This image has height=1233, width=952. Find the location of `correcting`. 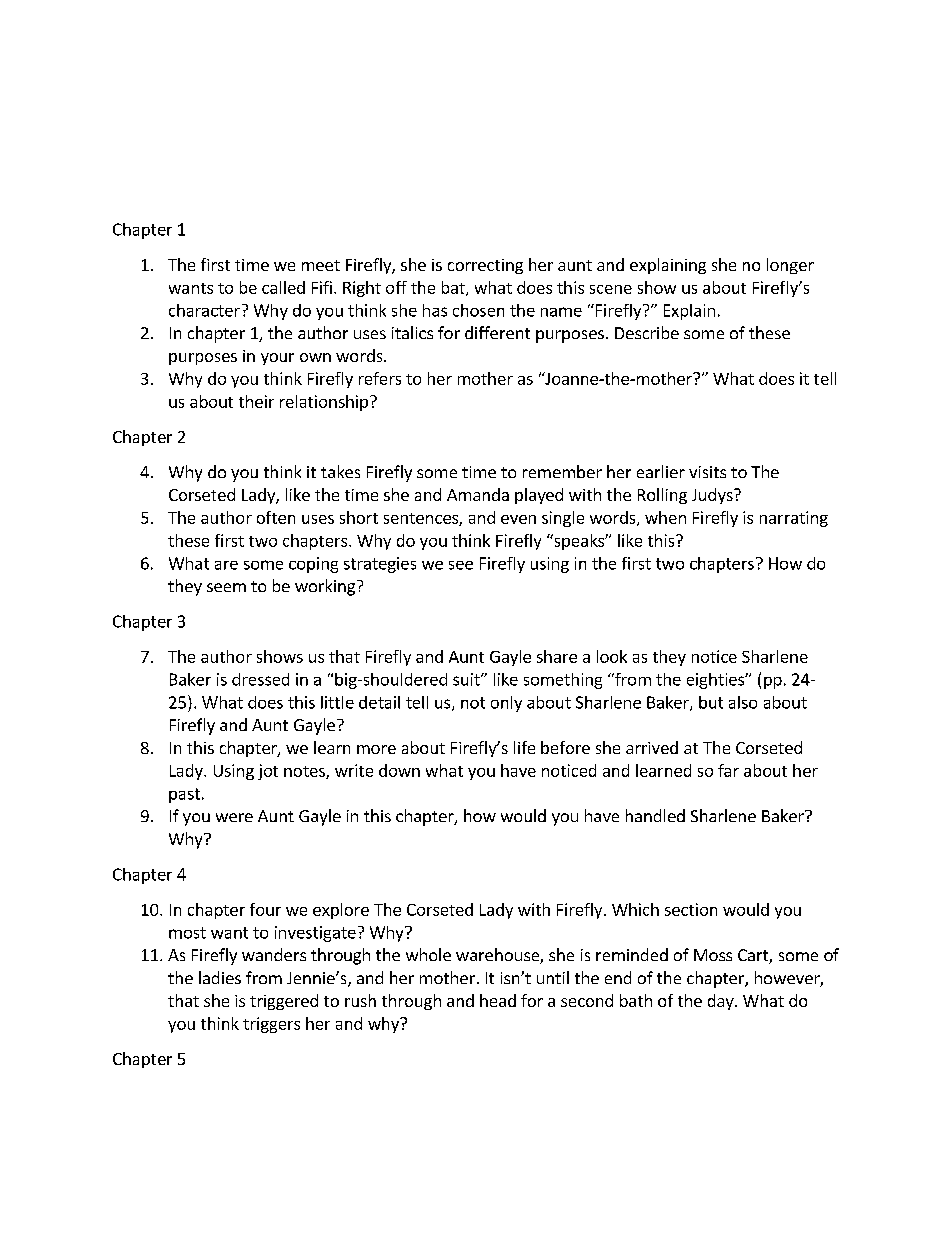

correcting is located at coordinates (485, 266).
